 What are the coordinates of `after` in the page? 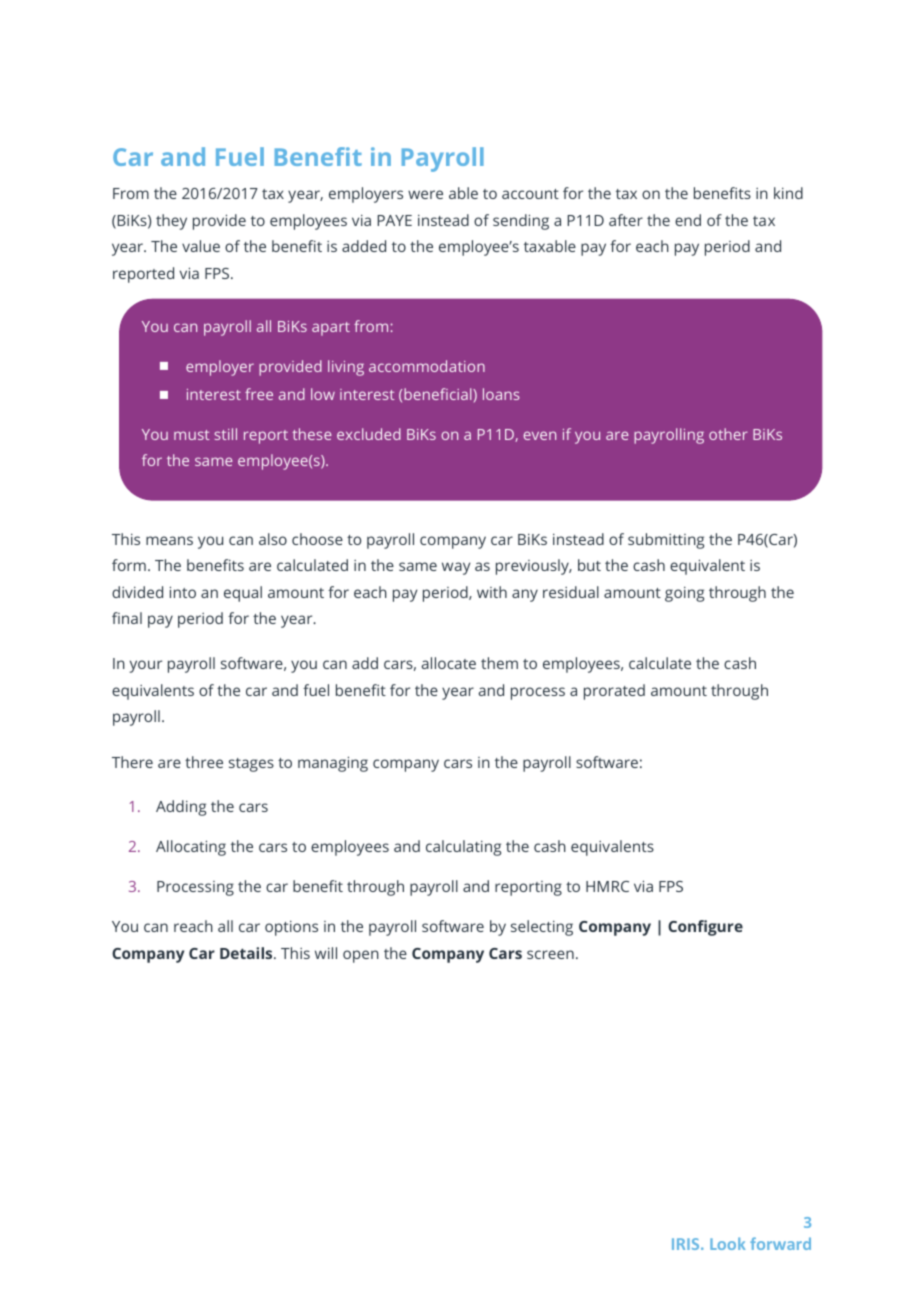 It's located at (626, 220).
